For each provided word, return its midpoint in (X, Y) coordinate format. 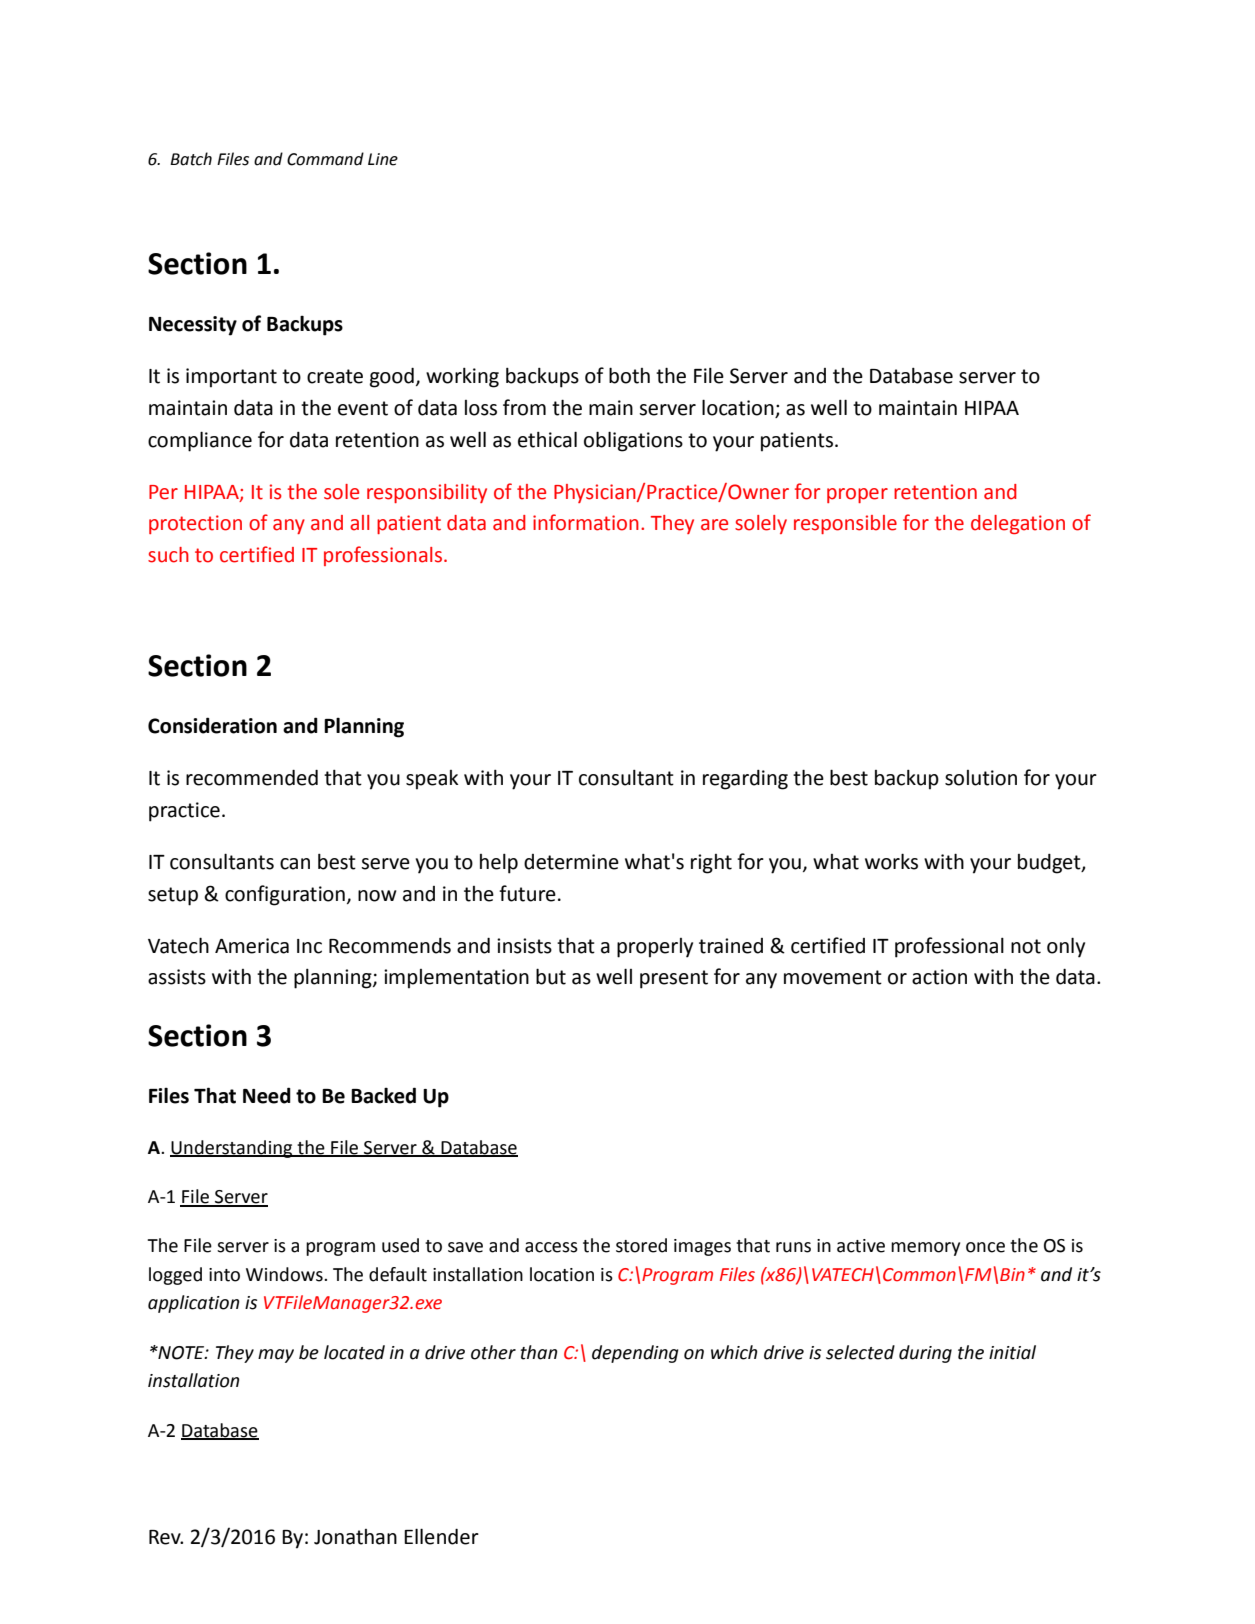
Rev (166, 1537)
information (586, 522)
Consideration (212, 725)
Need (267, 1095)
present (674, 979)
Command (325, 159)
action (939, 977)
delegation (1018, 524)
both (629, 375)
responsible (845, 524)
